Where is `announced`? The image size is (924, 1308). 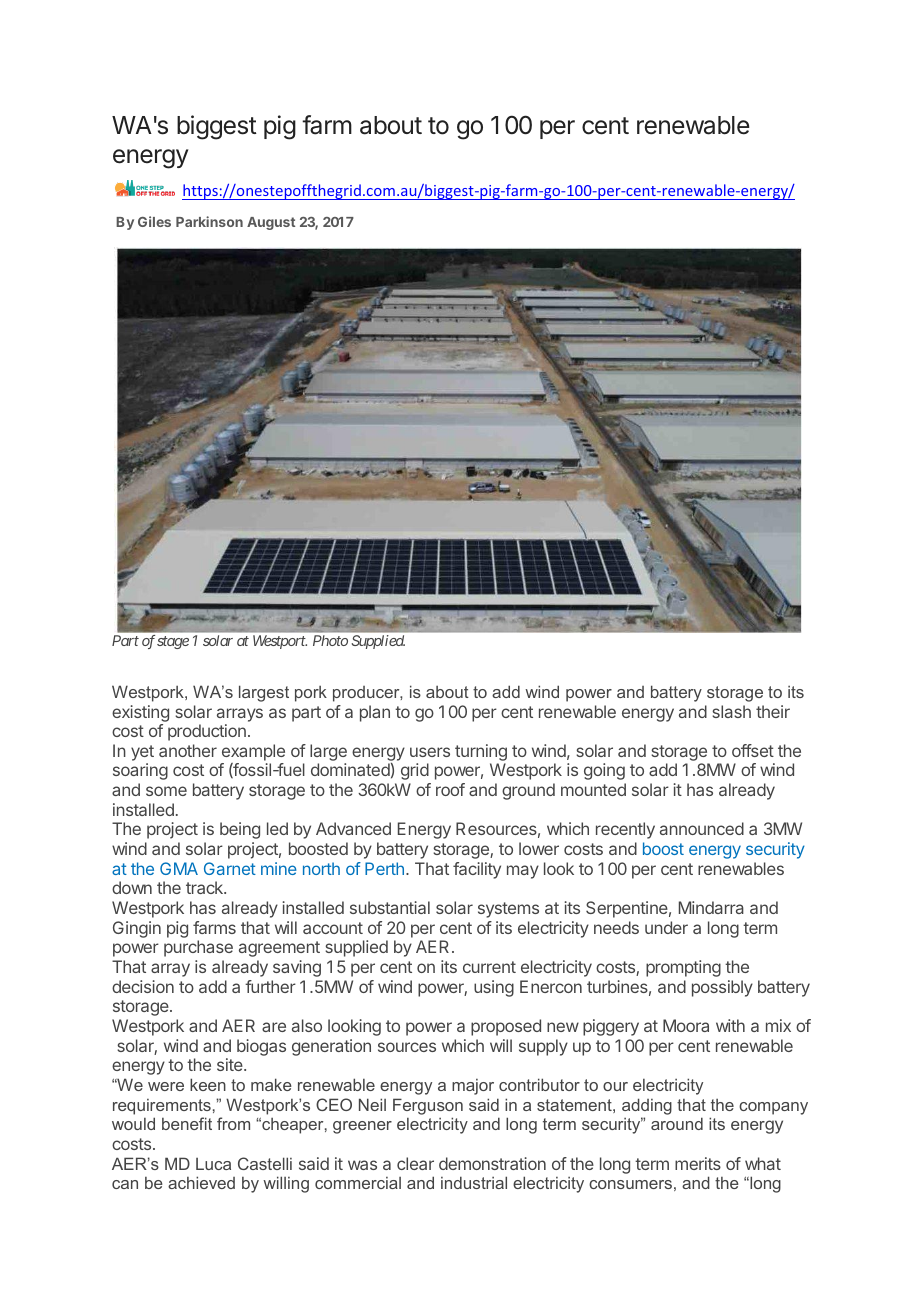 announced is located at coordinates (702, 828).
